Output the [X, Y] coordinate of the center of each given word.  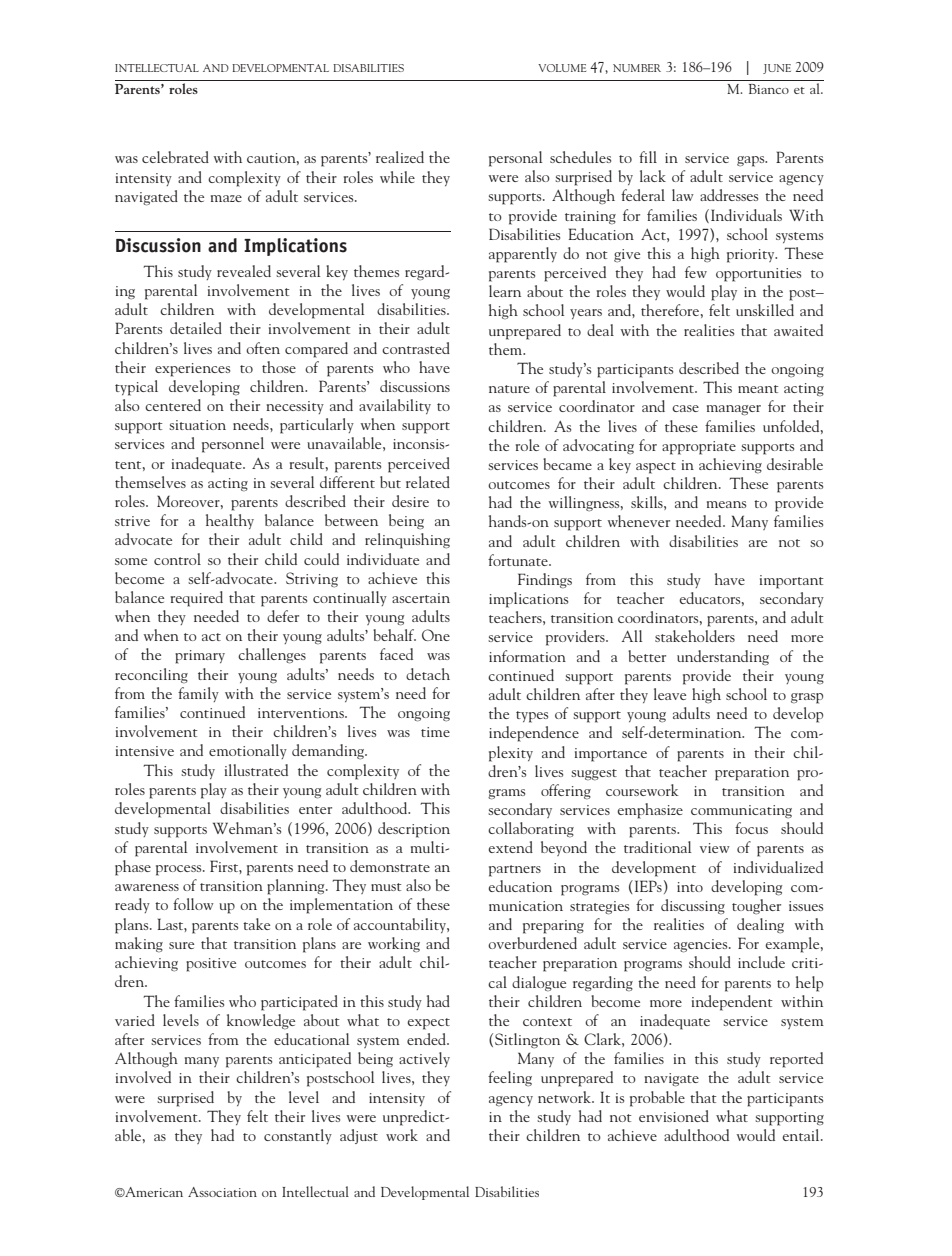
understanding [723, 657]
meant [758, 389]
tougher [756, 906]
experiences [192, 370]
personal [515, 159]
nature [509, 389]
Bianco [769, 89]
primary [200, 657]
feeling [510, 1078]
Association [222, 1192]
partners [515, 871]
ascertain [421, 598]
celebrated [175, 157]
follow [193, 904]
